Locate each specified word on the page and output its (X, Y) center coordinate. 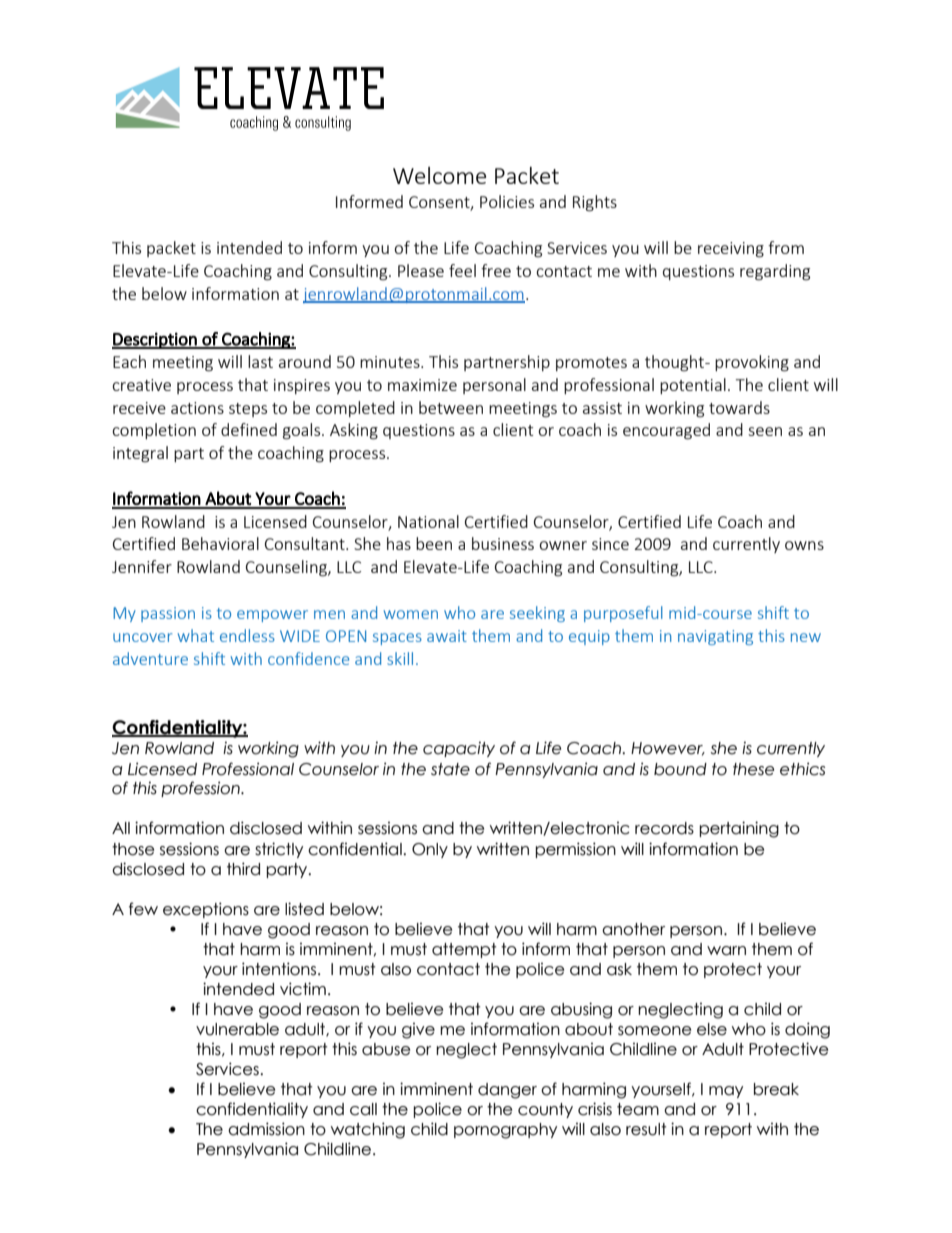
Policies (507, 201)
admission (266, 1129)
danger (507, 1091)
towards (739, 407)
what (196, 635)
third (243, 869)
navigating (715, 637)
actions (197, 408)
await (447, 636)
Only (430, 850)
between (451, 407)
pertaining (739, 829)
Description (155, 340)
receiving (731, 250)
